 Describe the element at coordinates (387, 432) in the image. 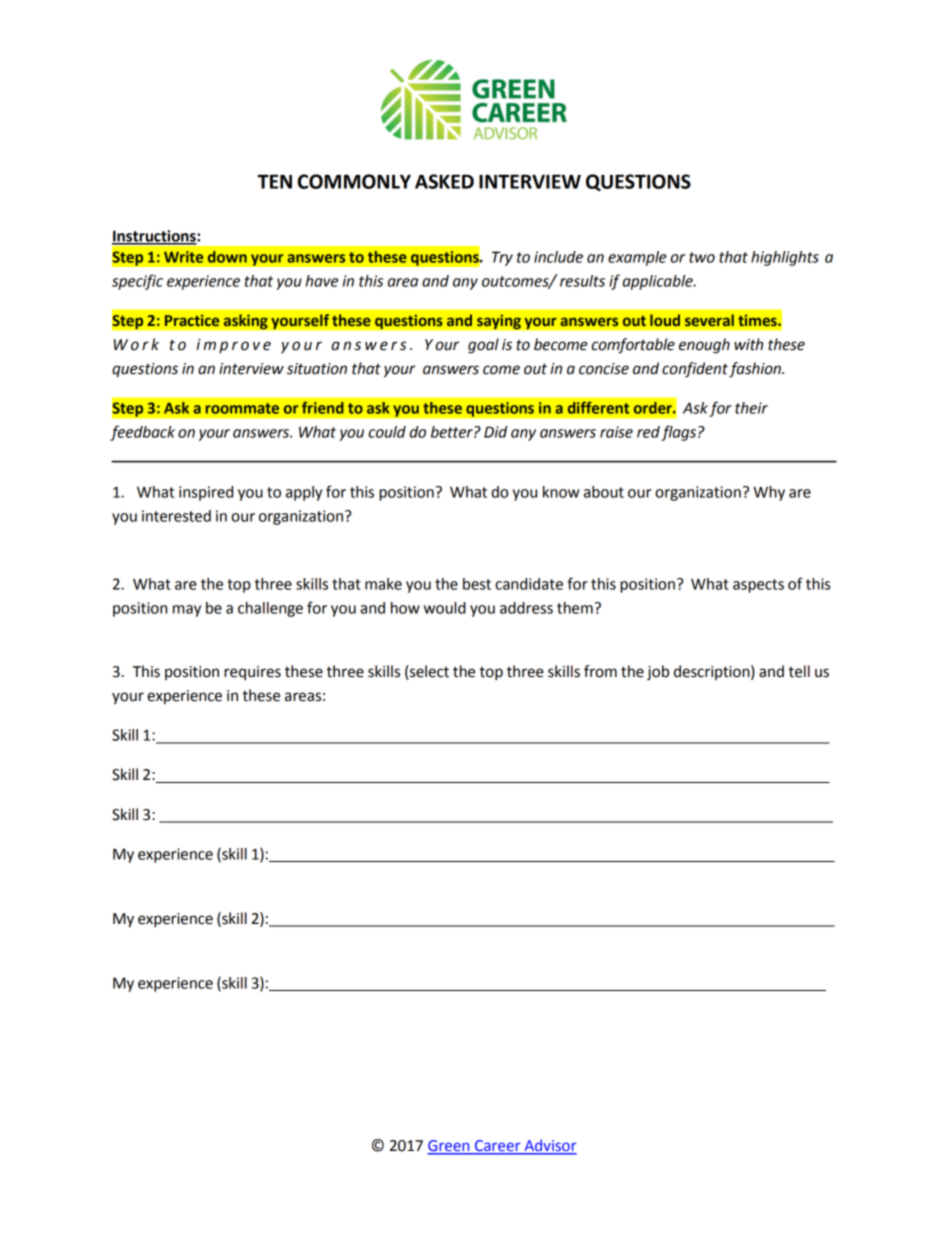

I see `could` at that location.
